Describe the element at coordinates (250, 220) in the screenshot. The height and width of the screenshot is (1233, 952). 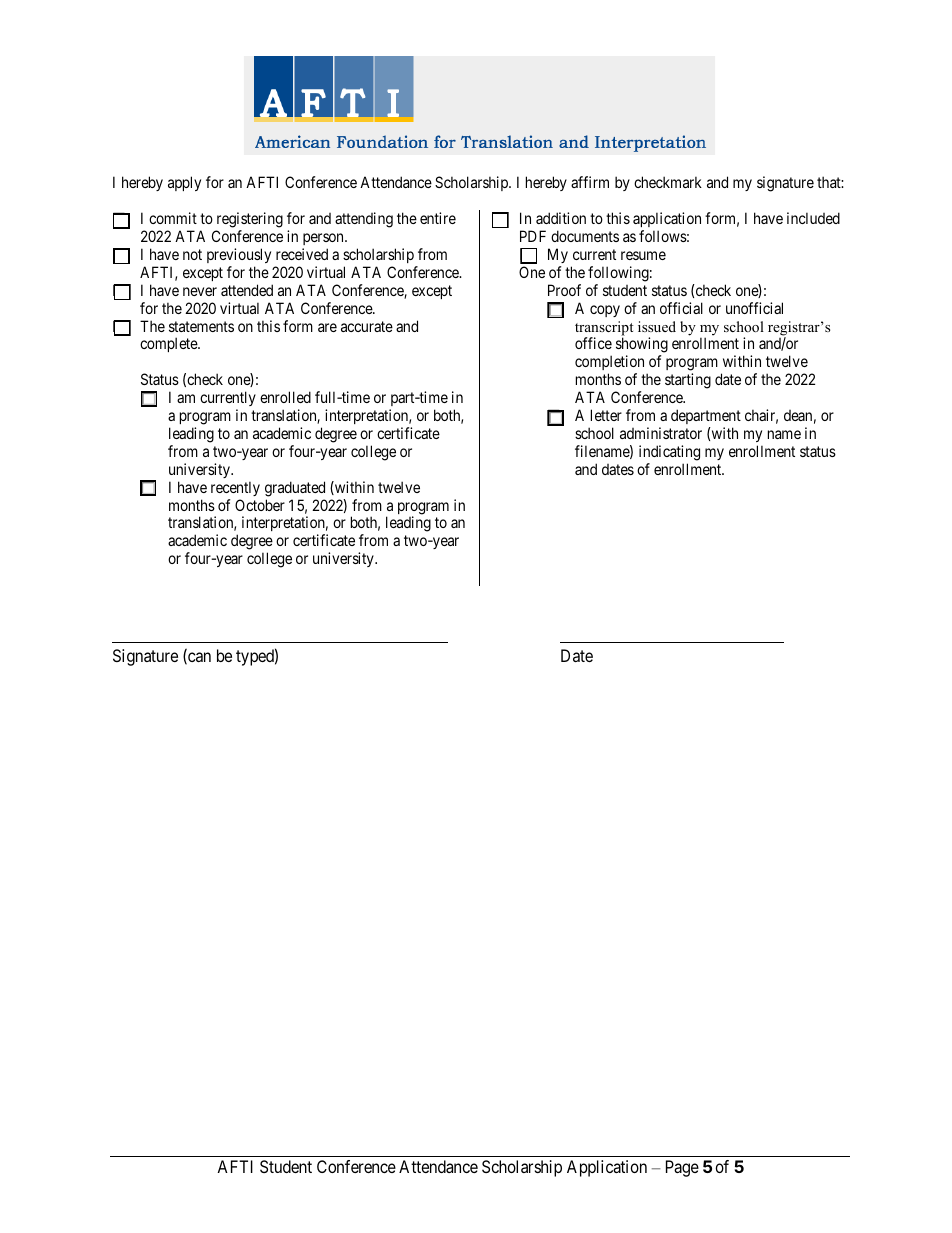
I see `registering` at that location.
